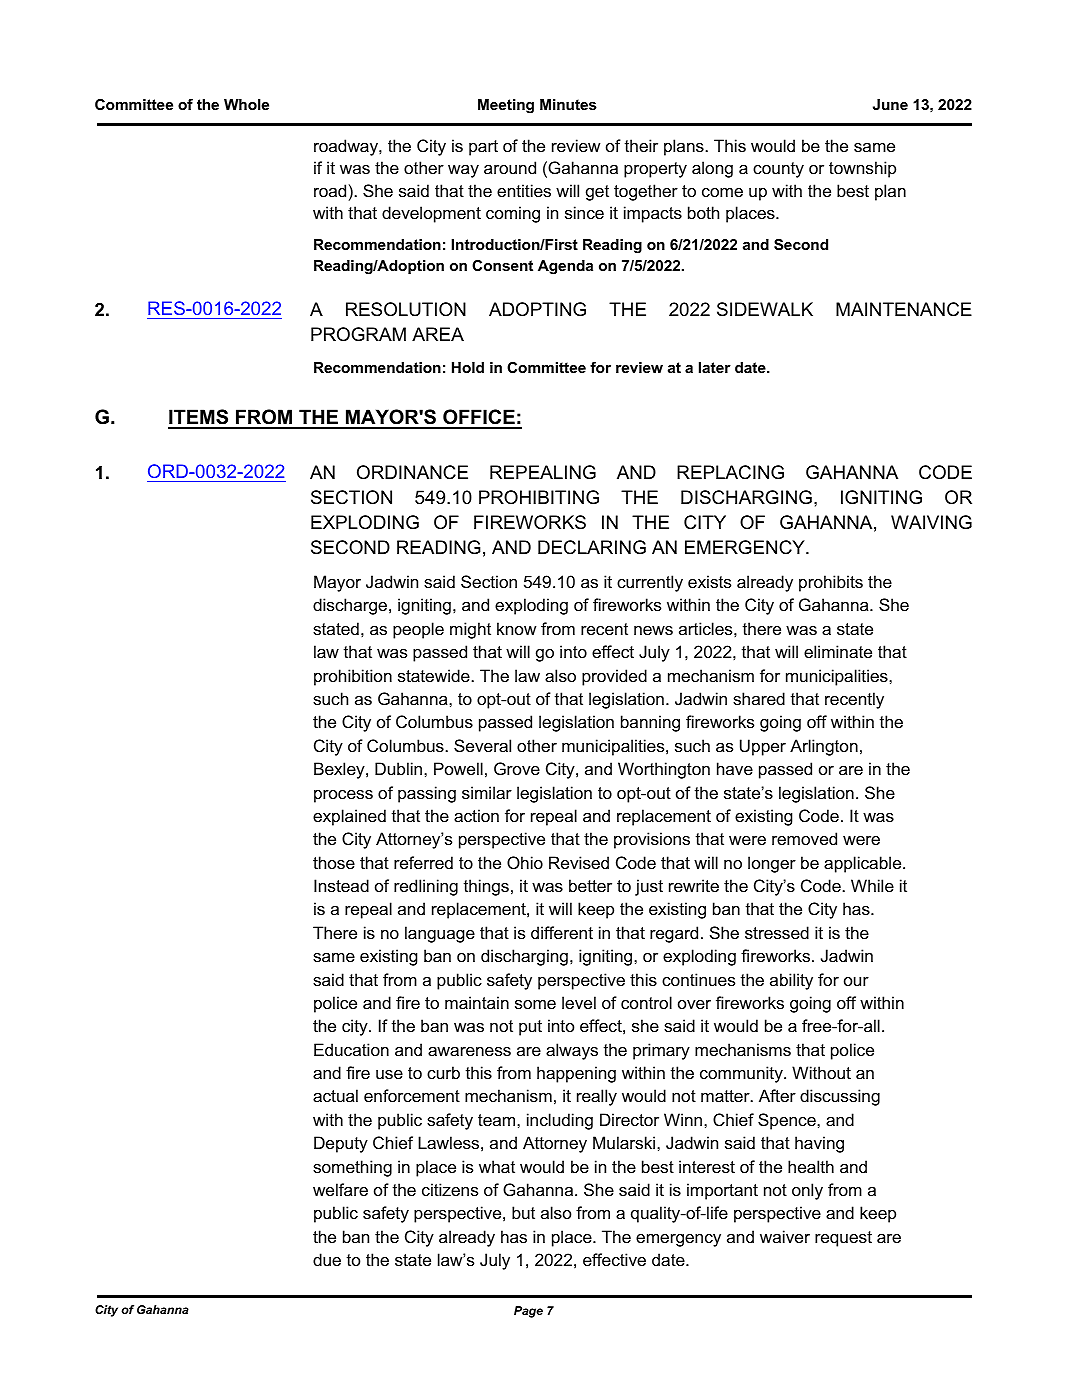 The width and height of the screenshot is (1072, 1387). Describe the element at coordinates (327, 1259) in the screenshot. I see `due` at that location.
